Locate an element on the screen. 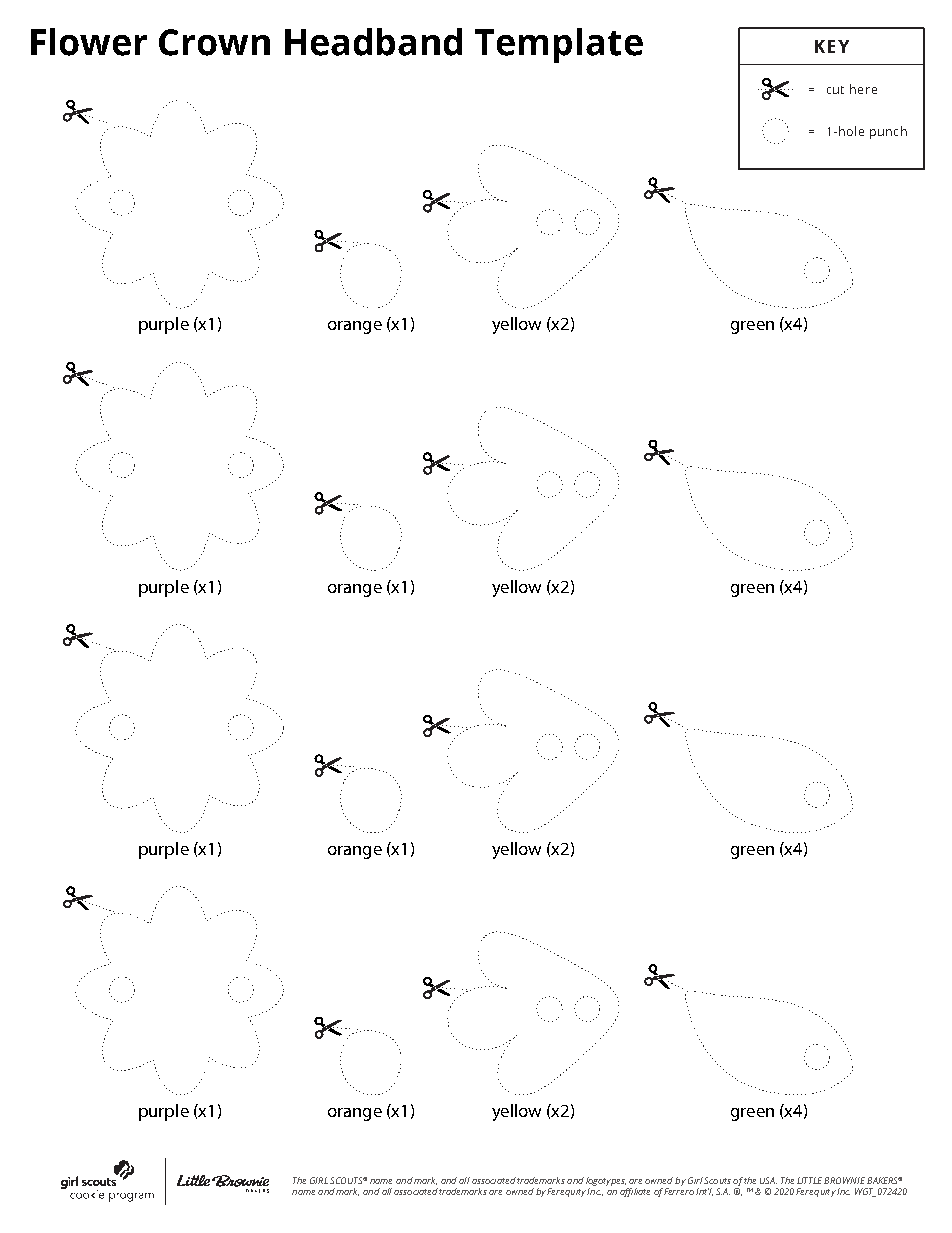  Crown is located at coordinates (214, 42).
